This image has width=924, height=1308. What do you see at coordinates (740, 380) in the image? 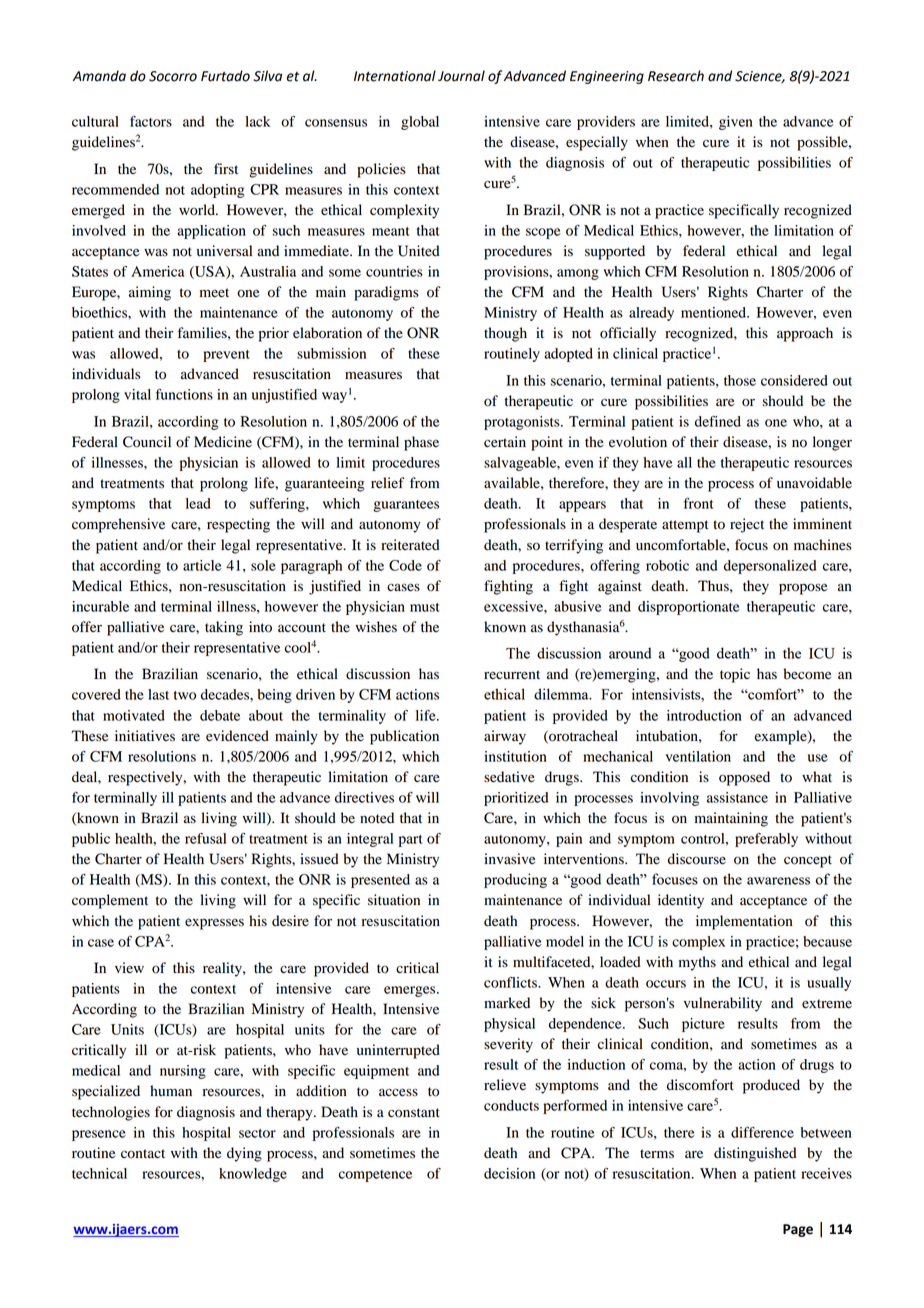
I see `those` at bounding box center [740, 380].
